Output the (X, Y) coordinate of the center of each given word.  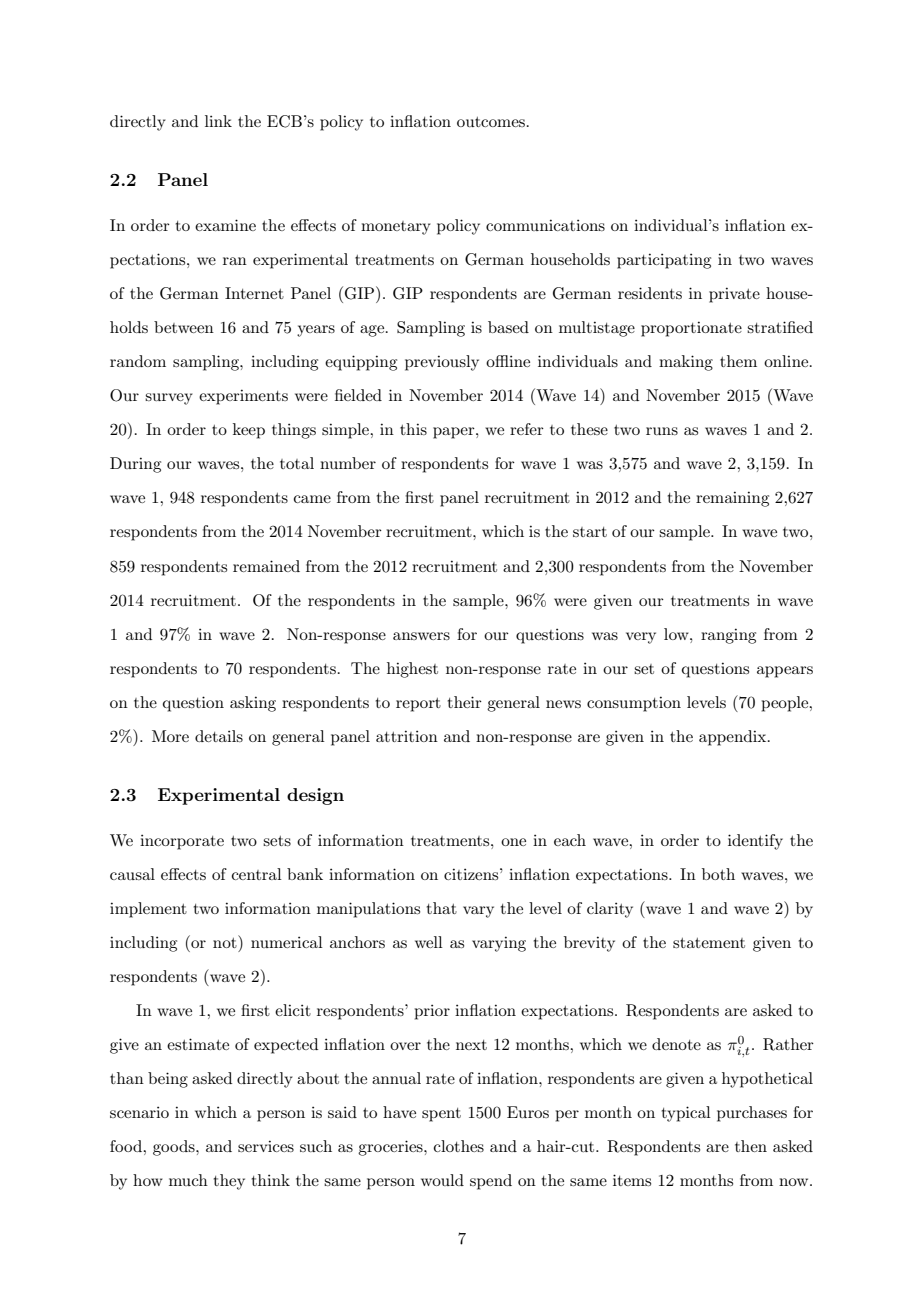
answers (421, 636)
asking (253, 704)
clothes (459, 1146)
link (218, 121)
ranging (728, 636)
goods (175, 1148)
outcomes (492, 122)
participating (664, 261)
